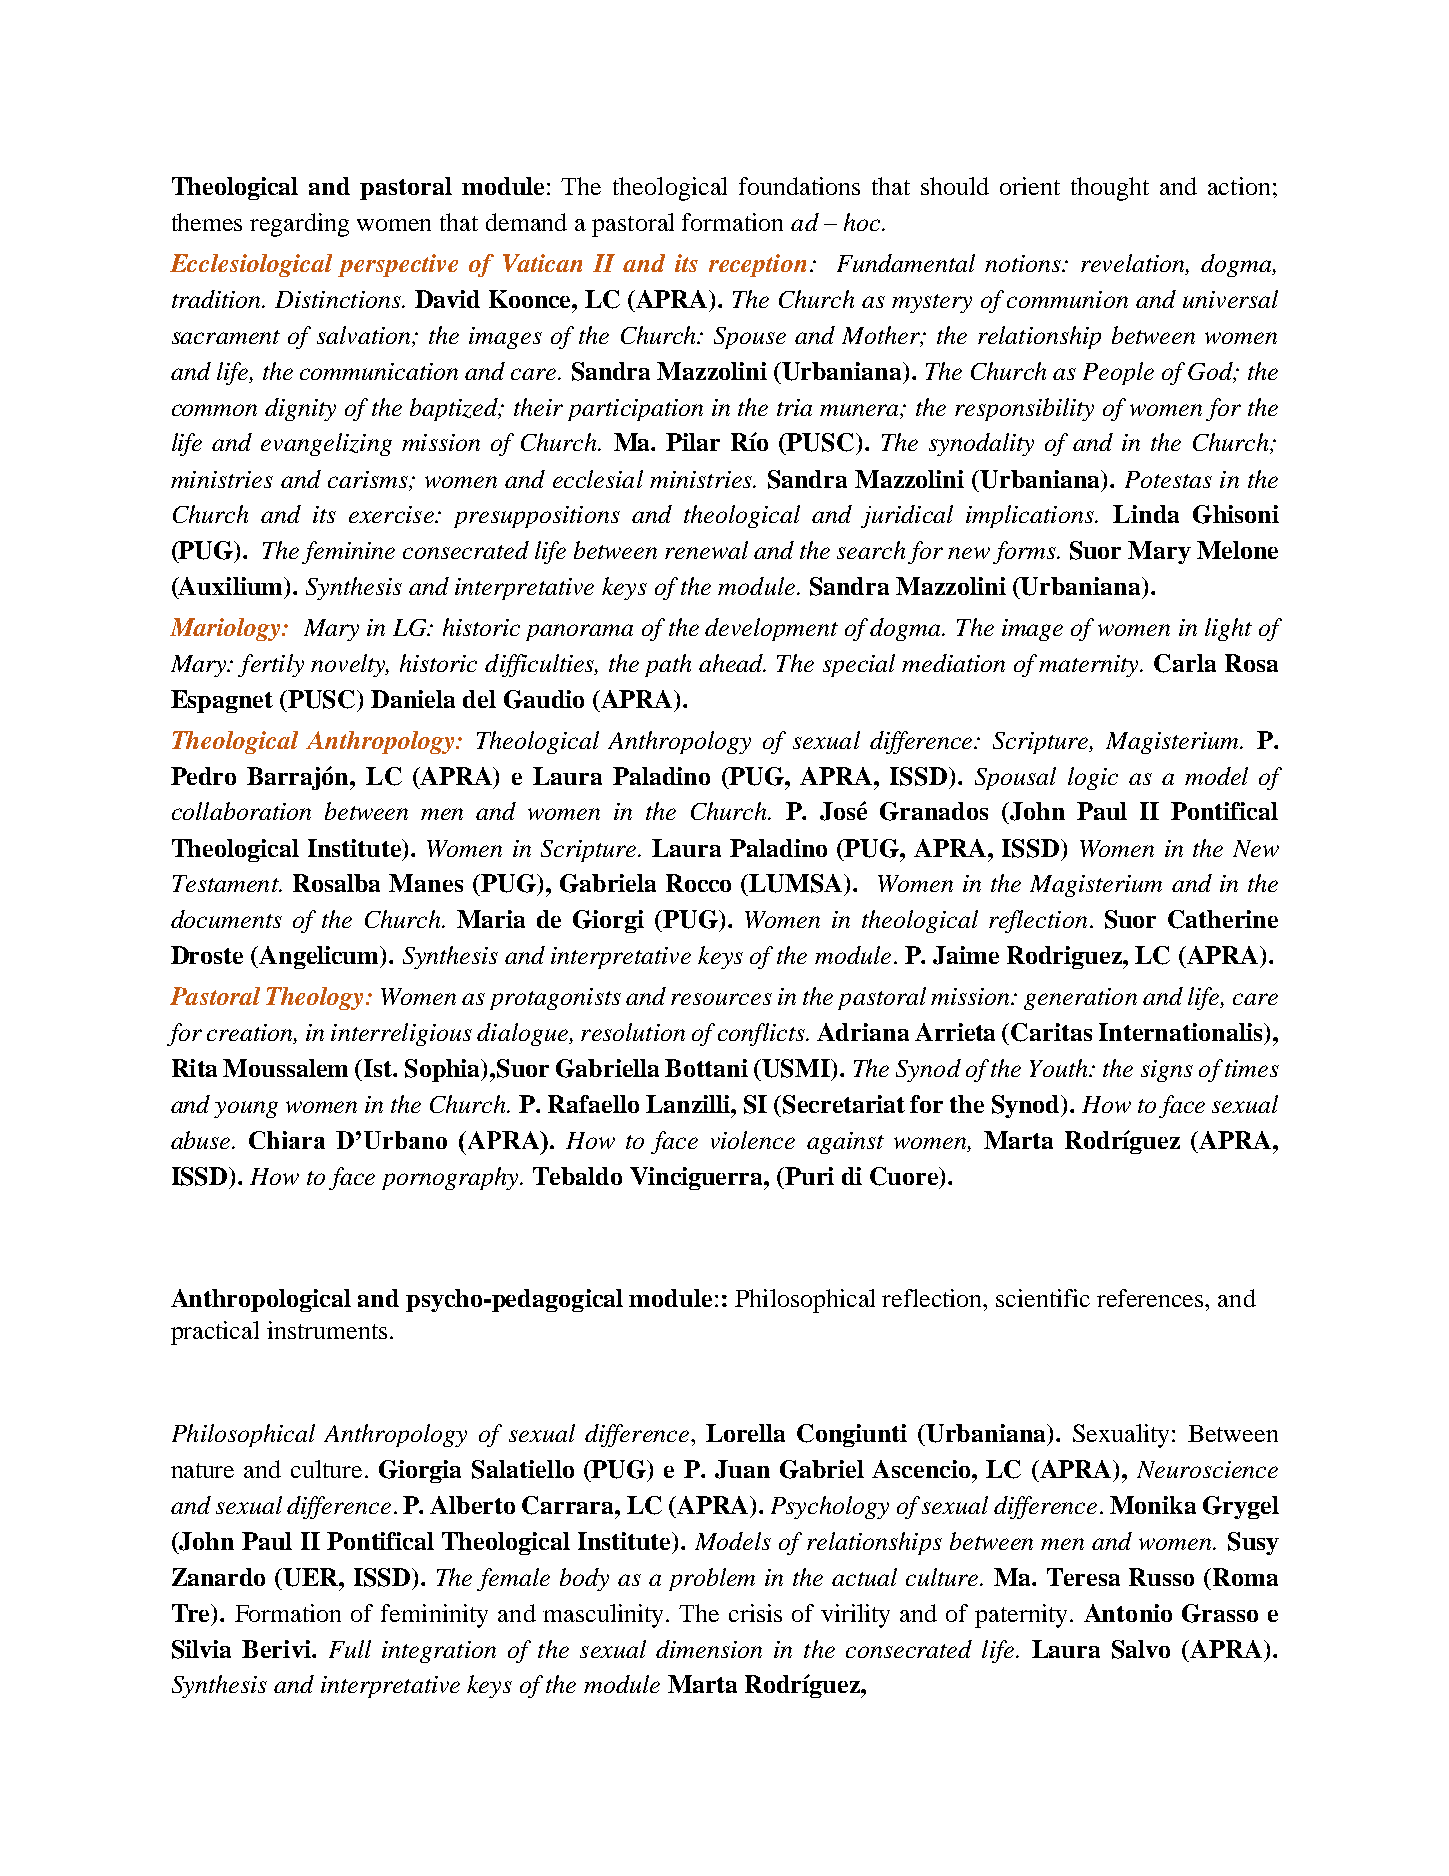 The height and width of the screenshot is (1876, 1449). What do you see at coordinates (698, 883) in the screenshot?
I see `Rocco` at bounding box center [698, 883].
